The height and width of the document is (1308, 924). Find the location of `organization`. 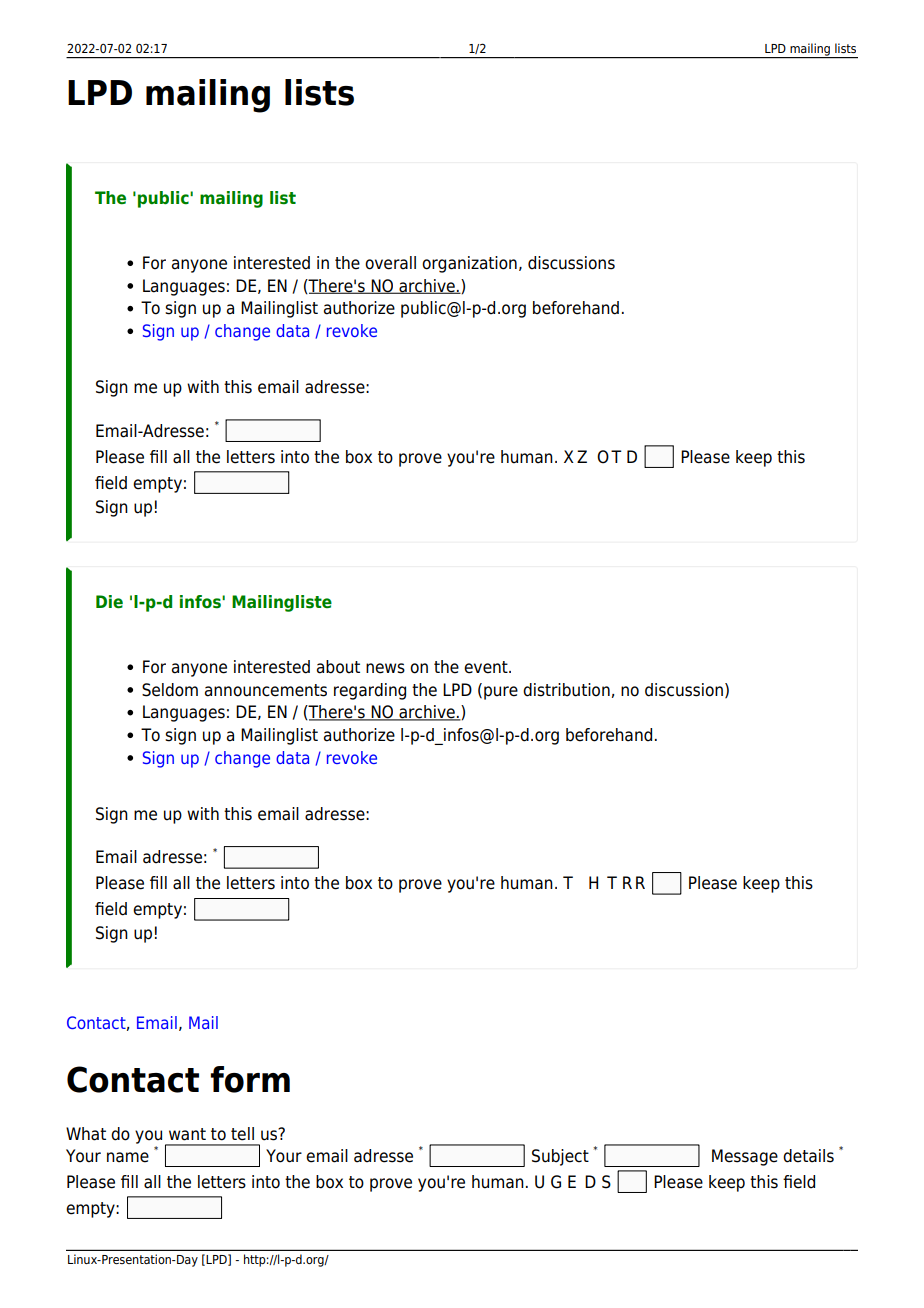

organization is located at coordinates (469, 264).
